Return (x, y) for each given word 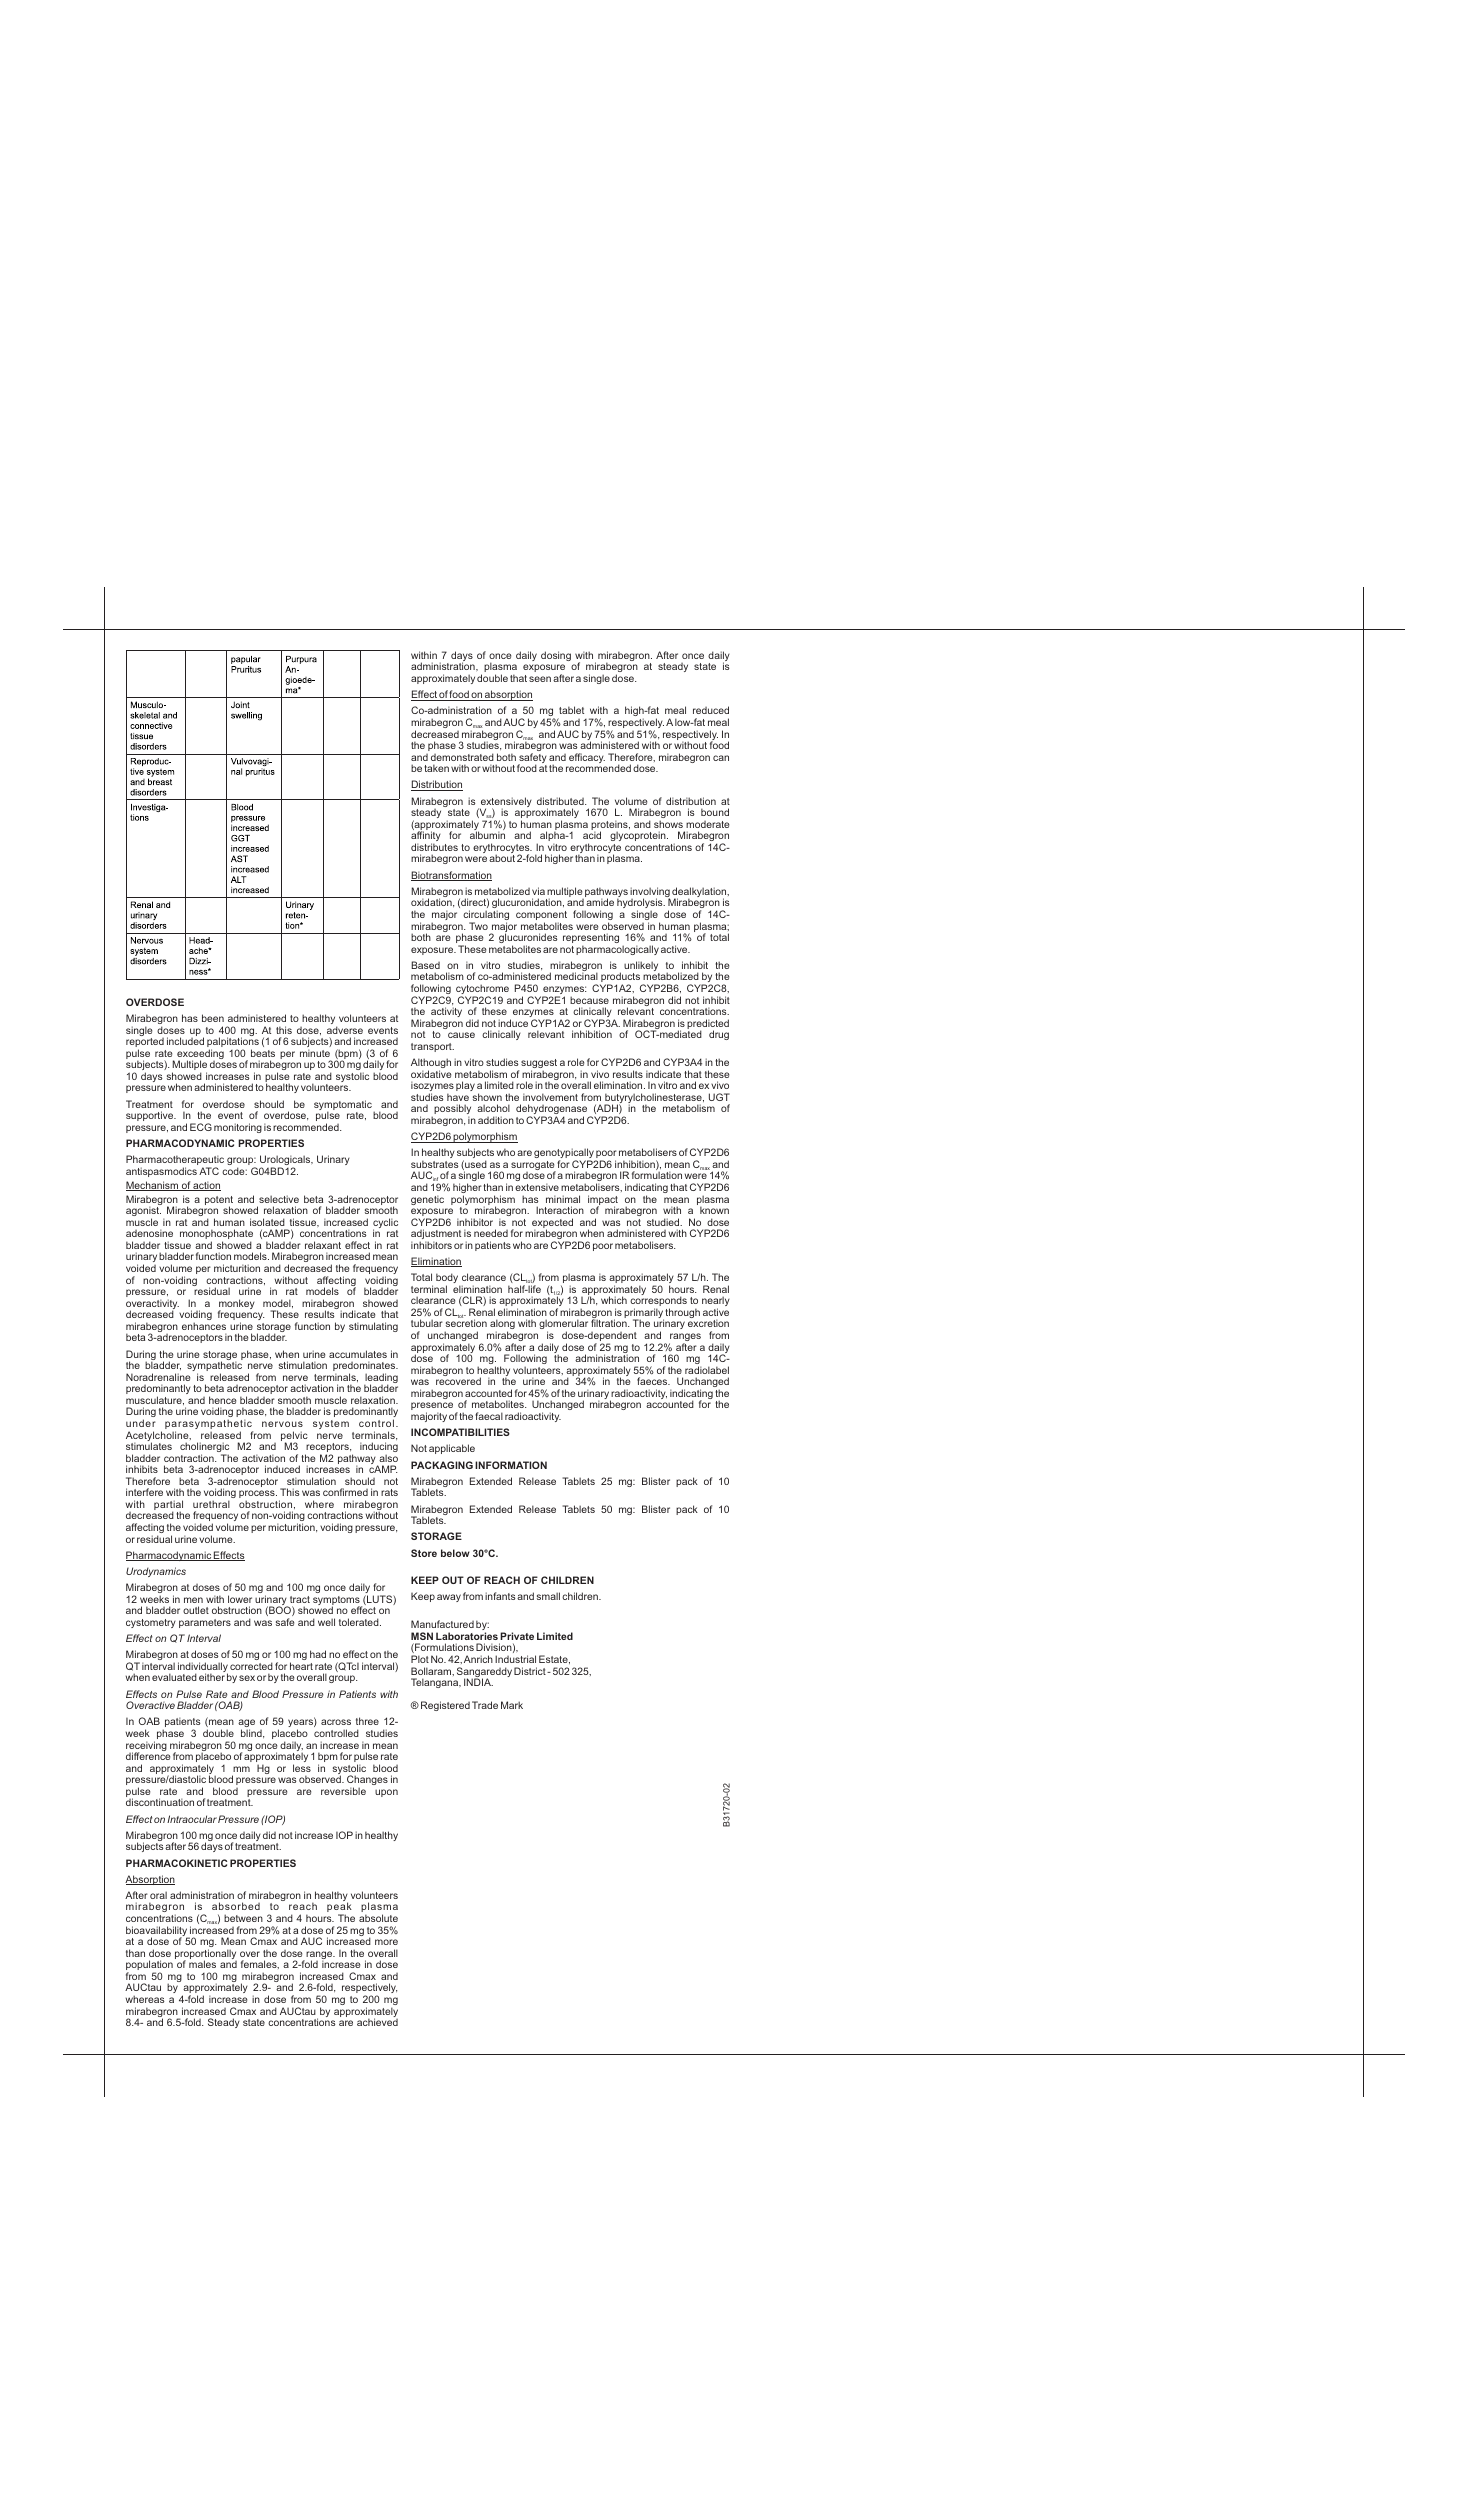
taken (436, 768)
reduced (711, 710)
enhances (204, 1326)
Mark (512, 1705)
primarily (644, 1314)
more (386, 1942)
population (149, 1966)
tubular (427, 1323)
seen (540, 679)
